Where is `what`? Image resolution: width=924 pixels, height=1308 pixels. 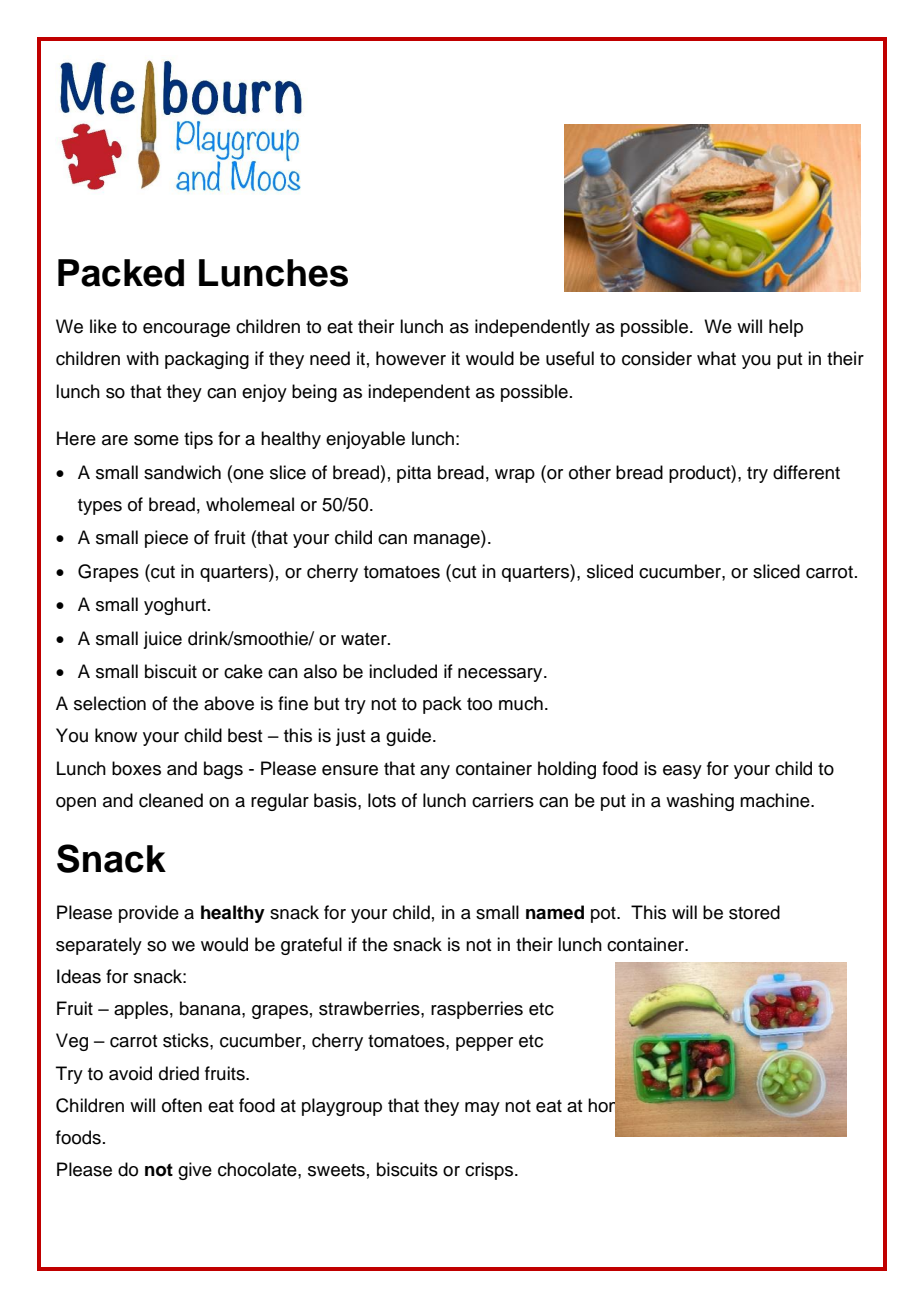
what is located at coordinates (716, 358).
